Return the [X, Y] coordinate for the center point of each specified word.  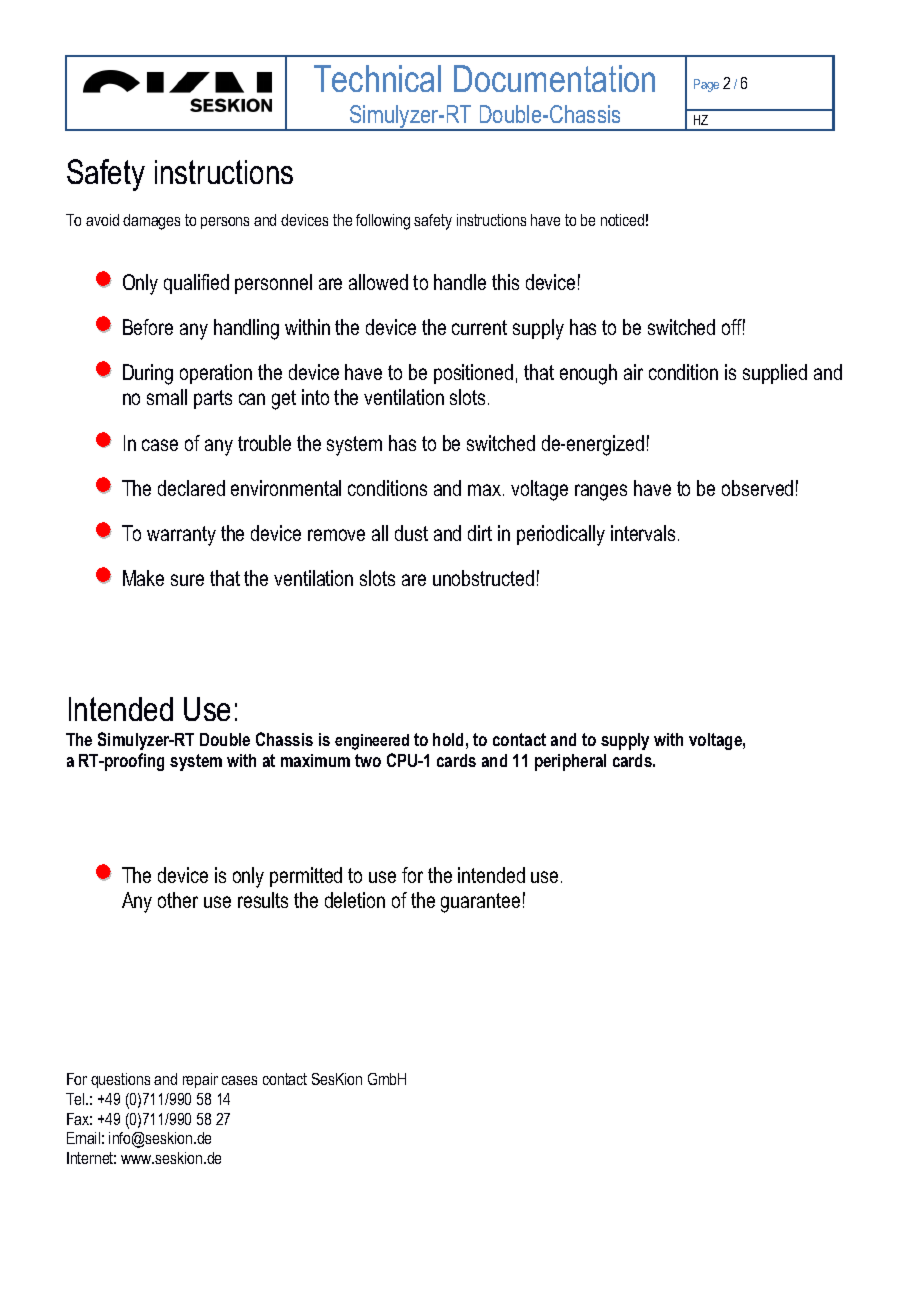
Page [706, 85]
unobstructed [483, 578]
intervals [643, 533]
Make [143, 578]
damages [151, 222]
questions [120, 1080]
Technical [377, 78]
